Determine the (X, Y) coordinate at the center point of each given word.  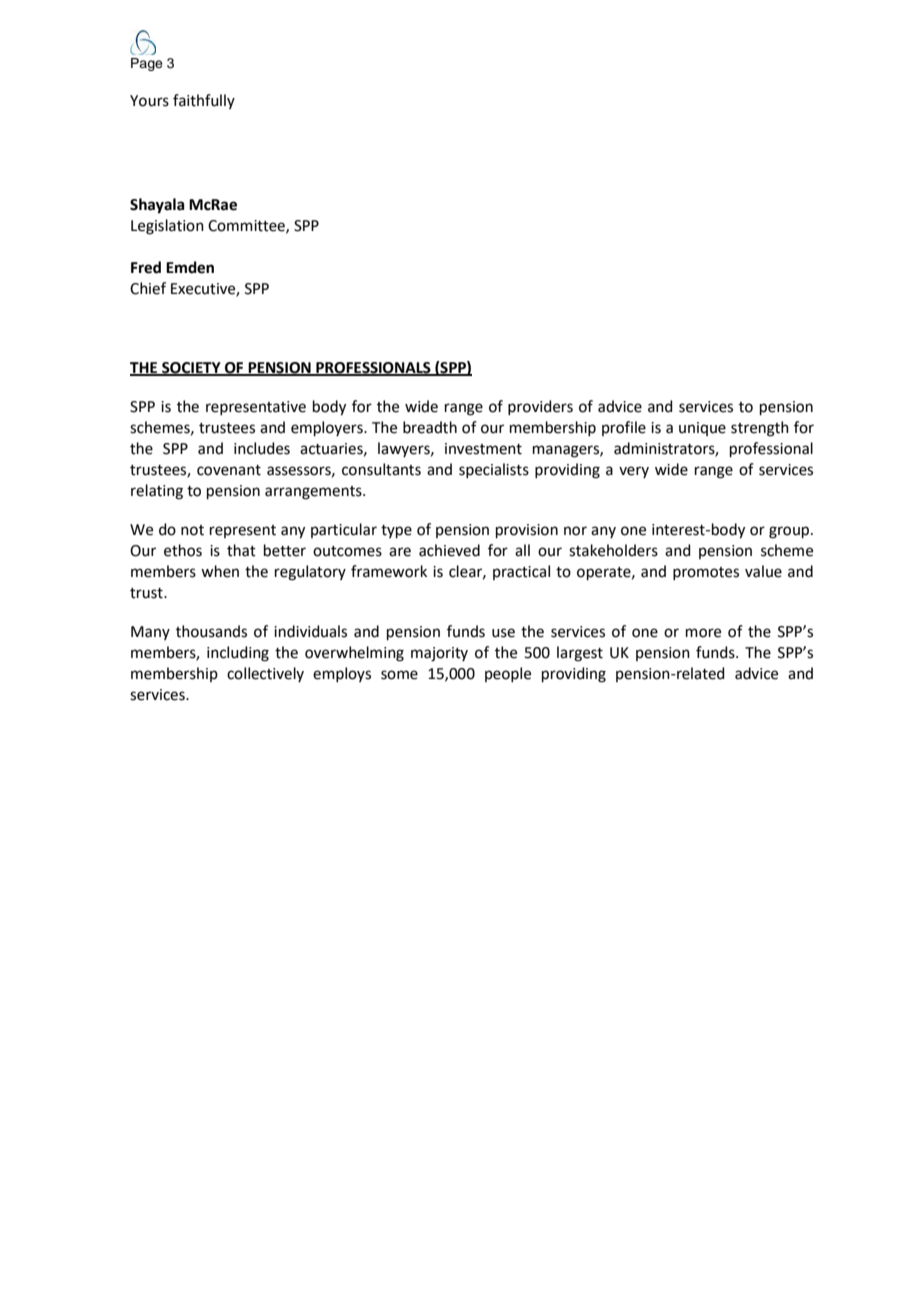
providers (540, 407)
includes (262, 448)
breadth (430, 427)
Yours (149, 101)
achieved (449, 550)
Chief (148, 288)
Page (147, 64)
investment (483, 449)
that (241, 550)
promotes (706, 573)
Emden (190, 267)
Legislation (167, 227)
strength (760, 429)
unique (702, 429)
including (238, 654)
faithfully (204, 101)
